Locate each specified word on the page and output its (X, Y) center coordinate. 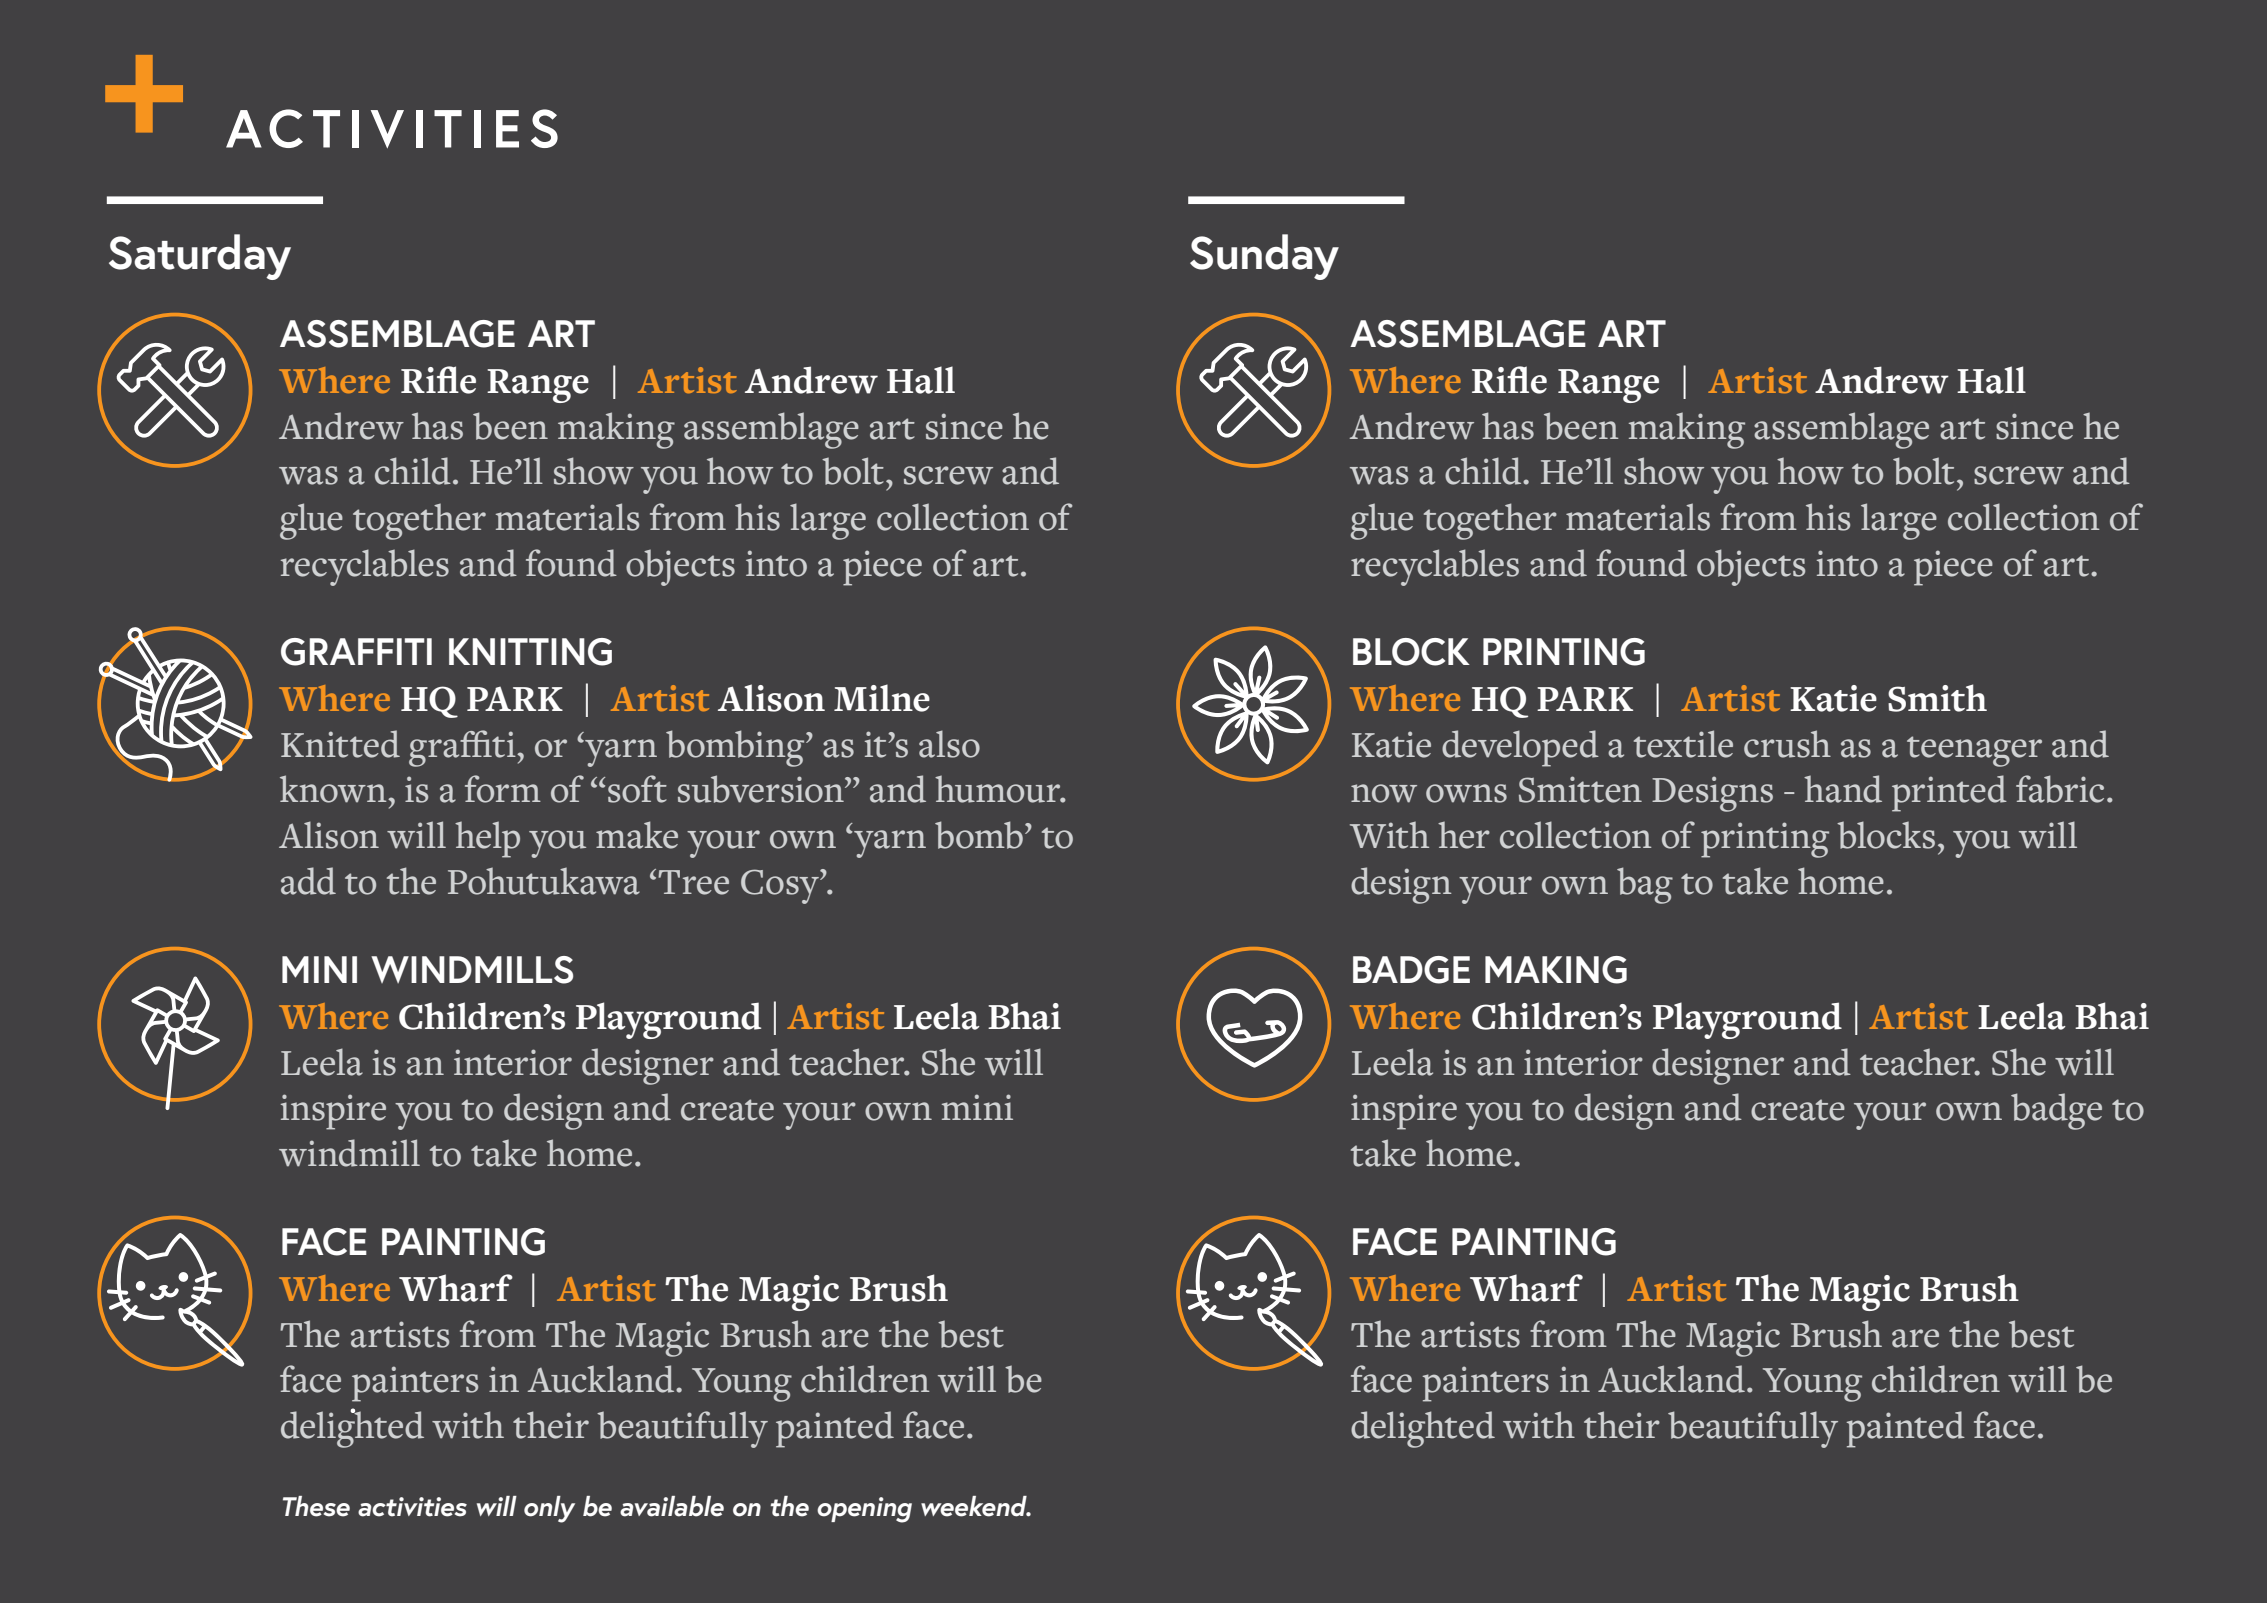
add (308, 881)
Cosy (781, 886)
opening (864, 1510)
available (672, 1506)
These (316, 1506)
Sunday (1264, 257)
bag (1645, 885)
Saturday (200, 257)
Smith (1937, 698)
